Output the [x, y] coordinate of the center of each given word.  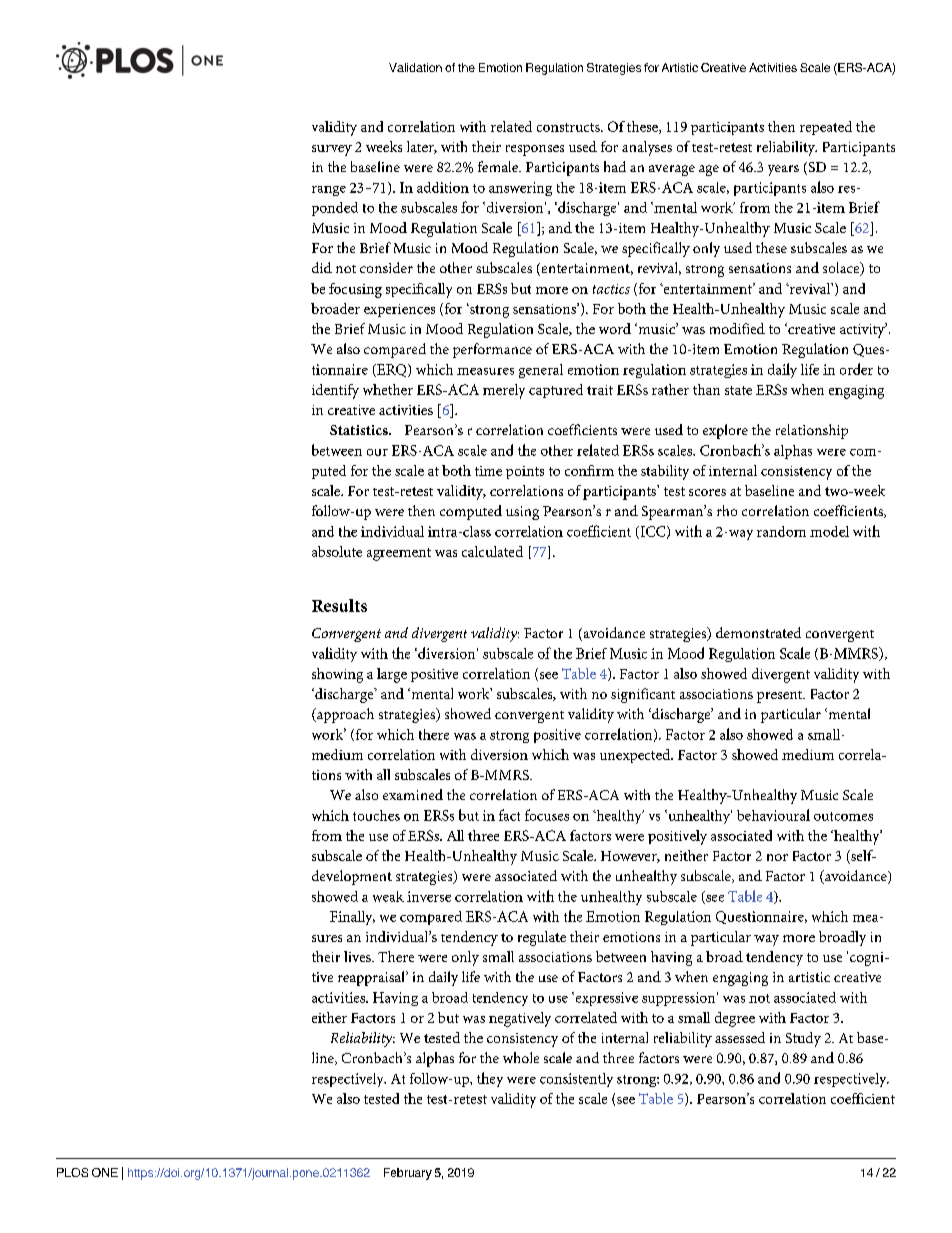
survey [332, 150]
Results [339, 605]
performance [492, 350]
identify [335, 391]
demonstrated [758, 632]
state [738, 390]
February [408, 1174]
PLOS [72, 1172]
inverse [429, 896]
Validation [415, 67]
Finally [352, 918]
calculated [492, 551]
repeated [826, 128]
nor [777, 857]
